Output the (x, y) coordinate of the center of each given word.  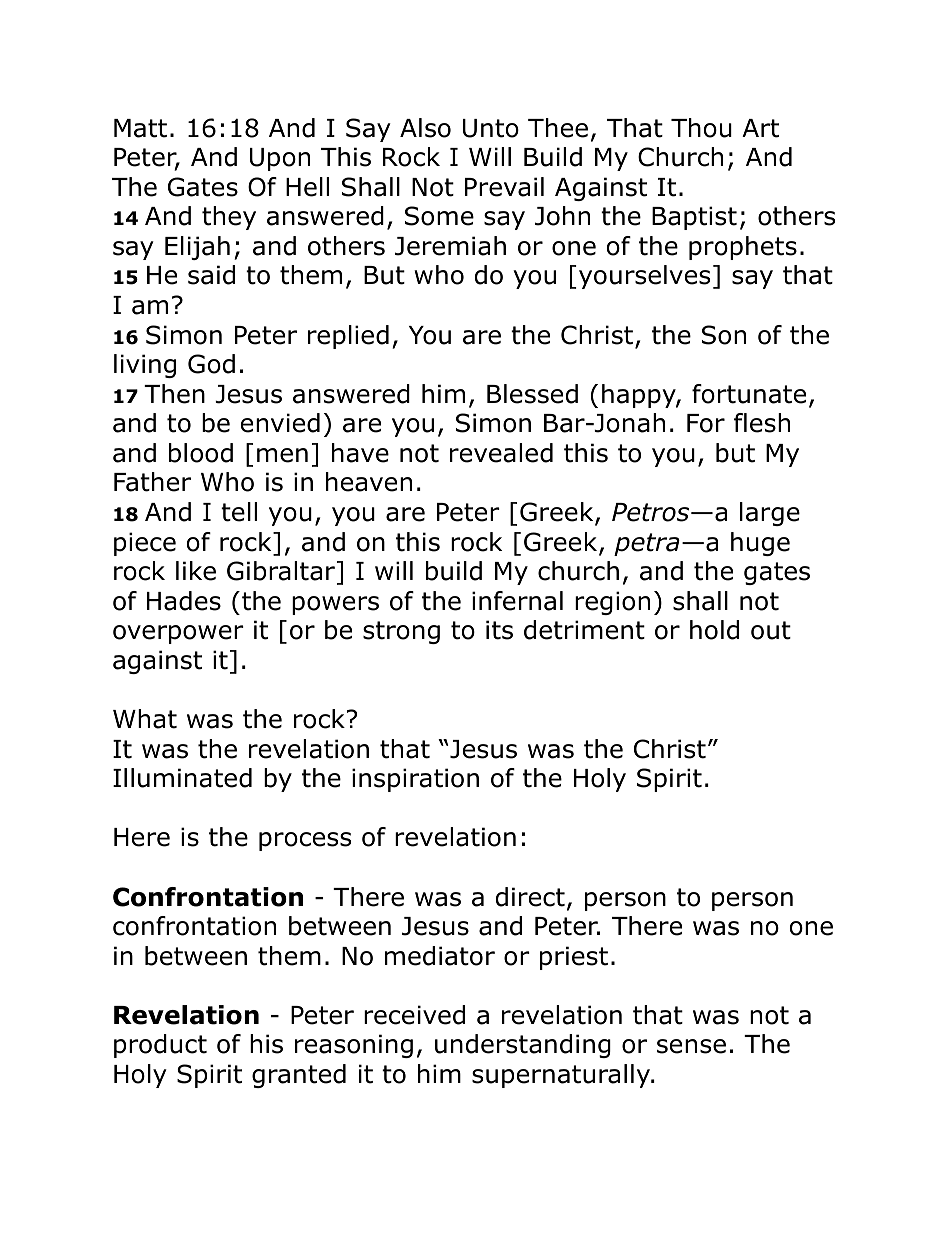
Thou (701, 128)
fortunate (749, 394)
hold (714, 630)
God (211, 364)
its (499, 630)
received (414, 1015)
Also (425, 128)
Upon (280, 159)
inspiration (415, 780)
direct (530, 897)
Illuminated (182, 778)
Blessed (532, 394)
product (160, 1046)
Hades (184, 601)
